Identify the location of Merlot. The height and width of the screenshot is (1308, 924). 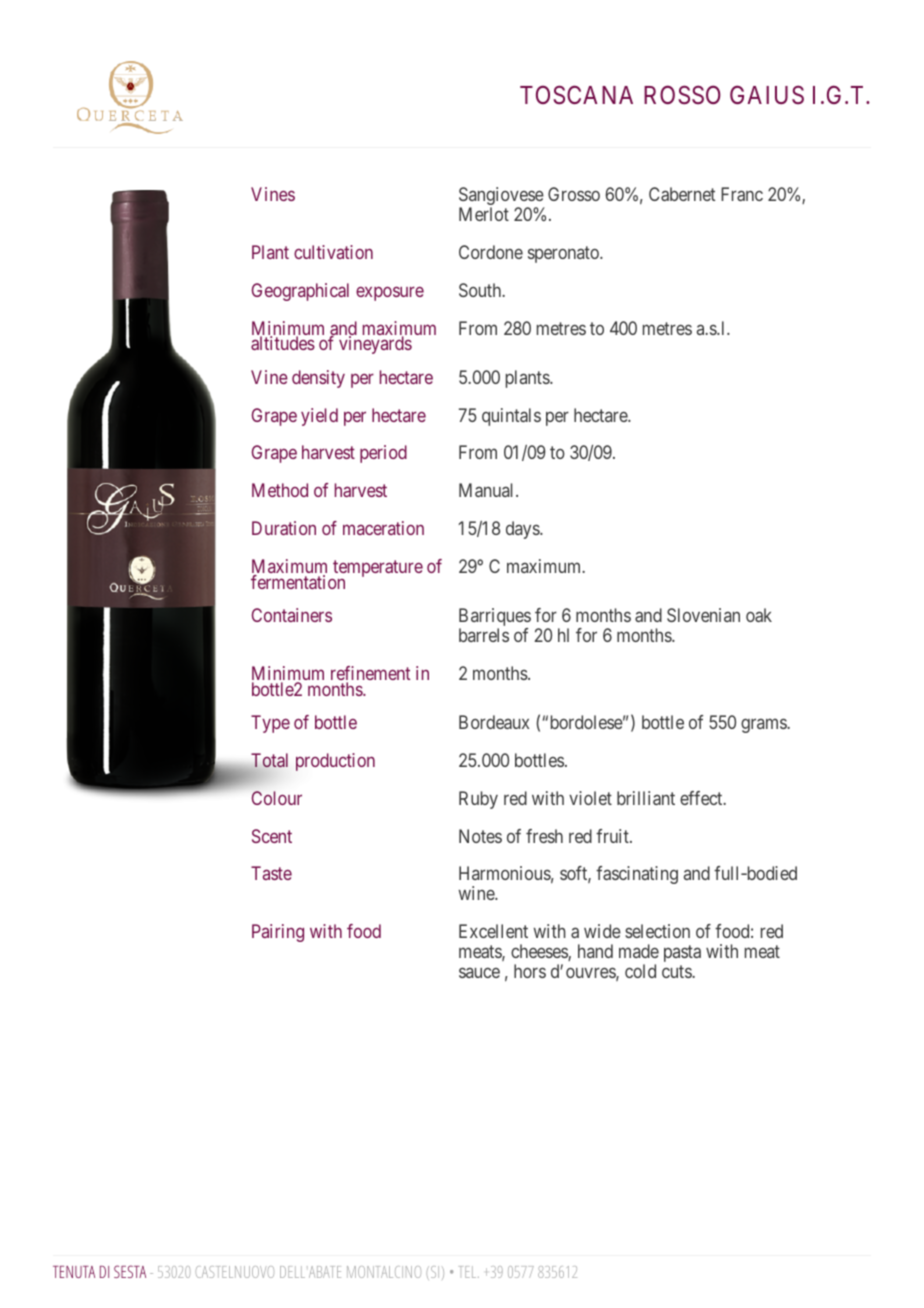
(484, 214).
